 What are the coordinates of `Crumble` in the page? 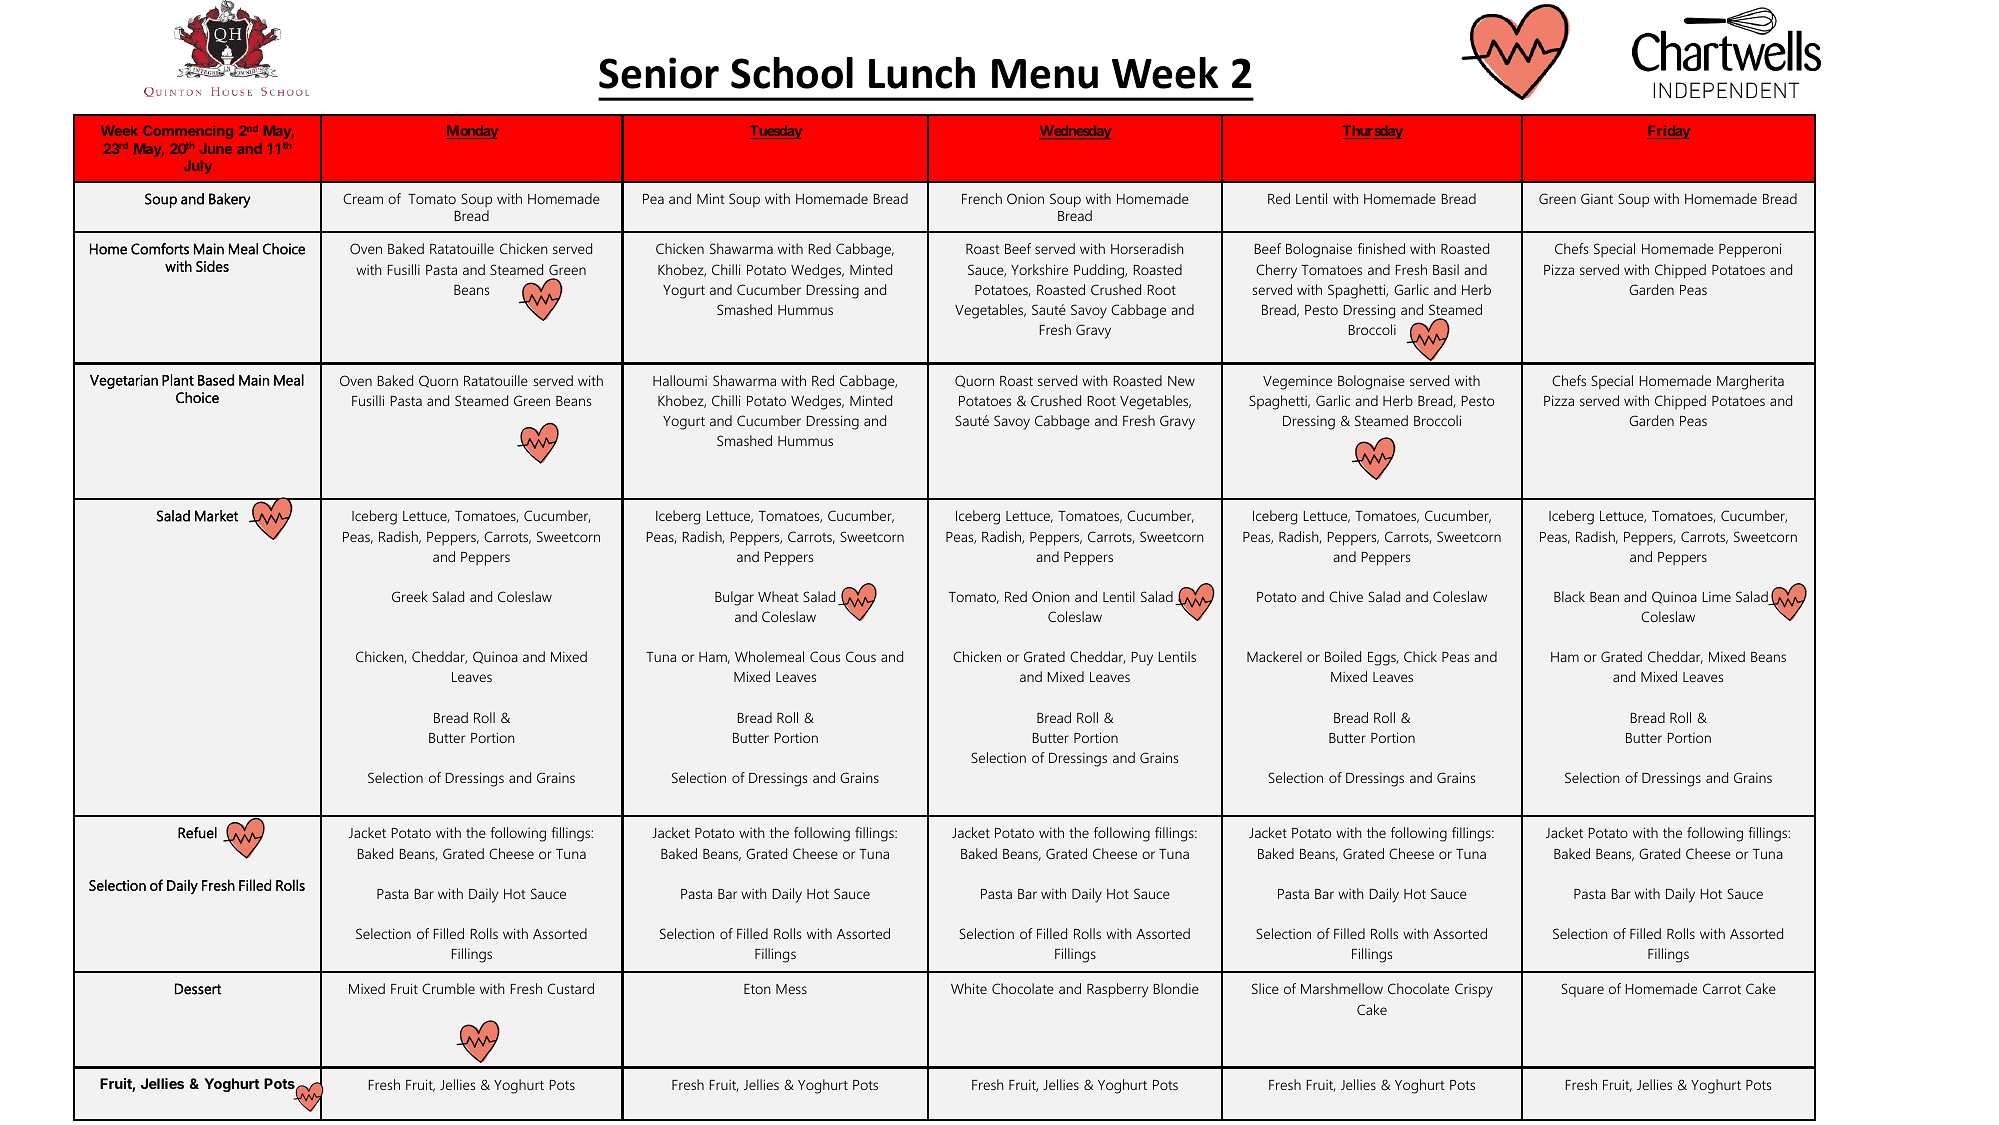 It's located at (448, 988).
